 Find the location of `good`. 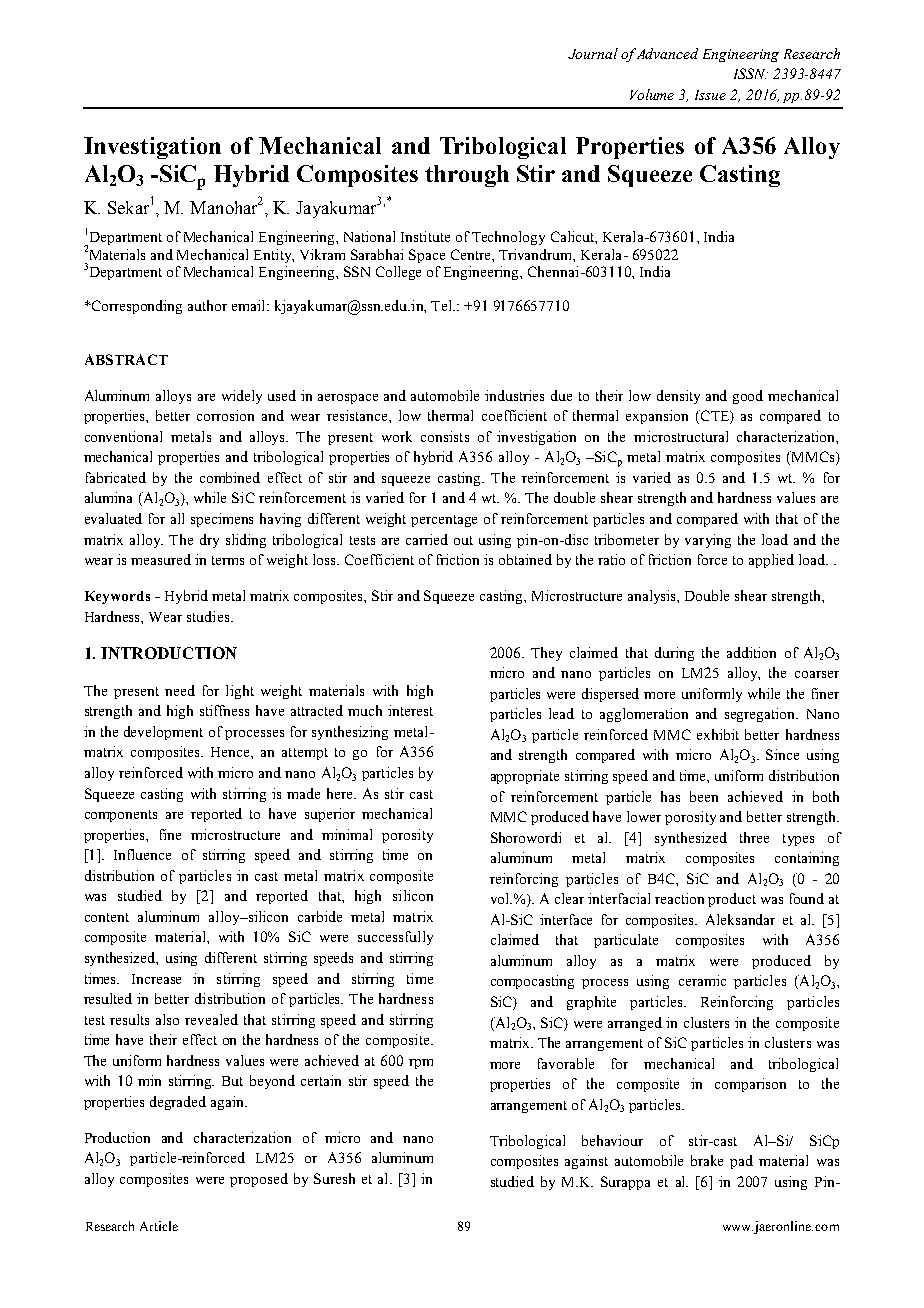

good is located at coordinates (748, 397).
